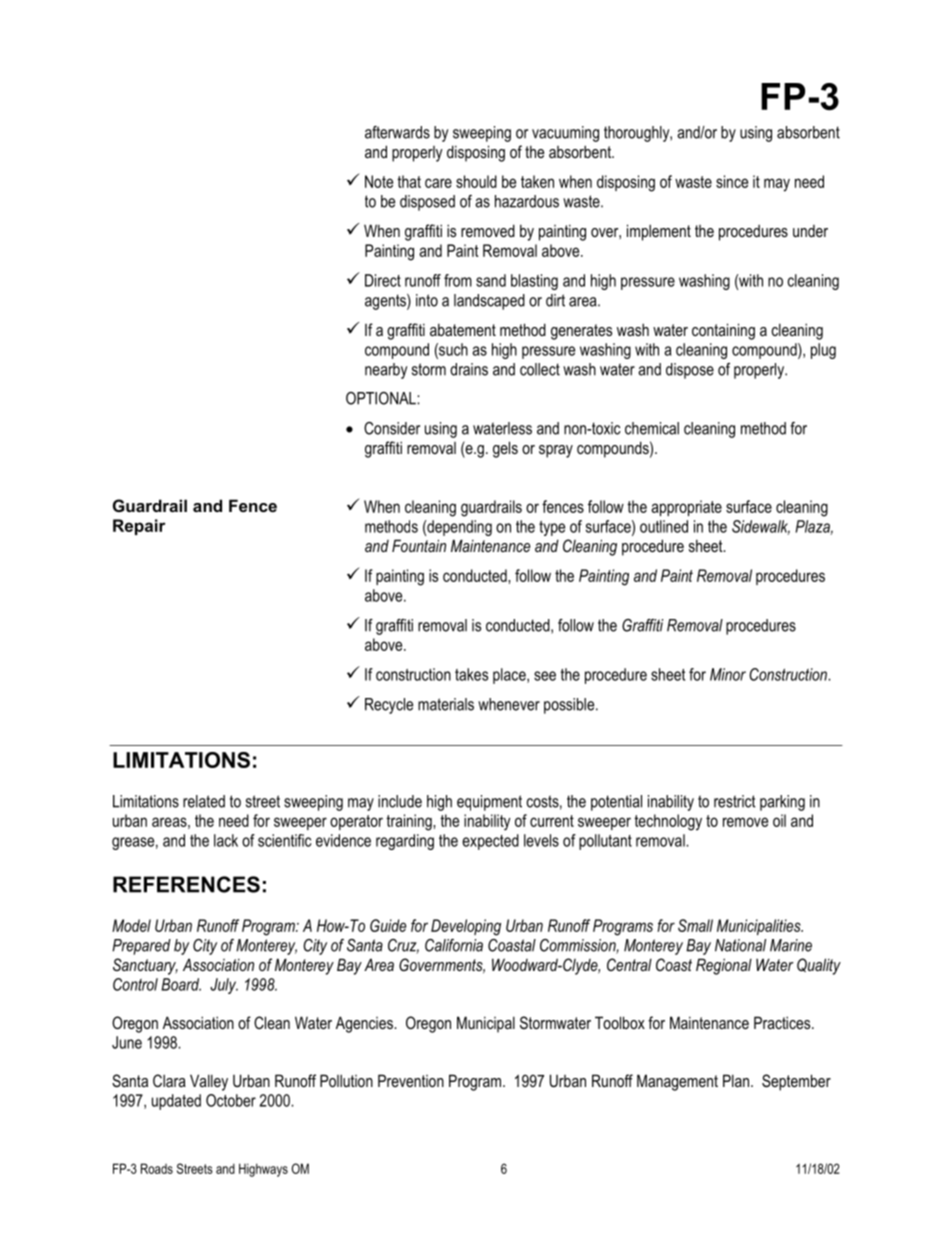 This page has width=952, height=1233. Describe the element at coordinates (732, 181) in the page. I see `since` at that location.
